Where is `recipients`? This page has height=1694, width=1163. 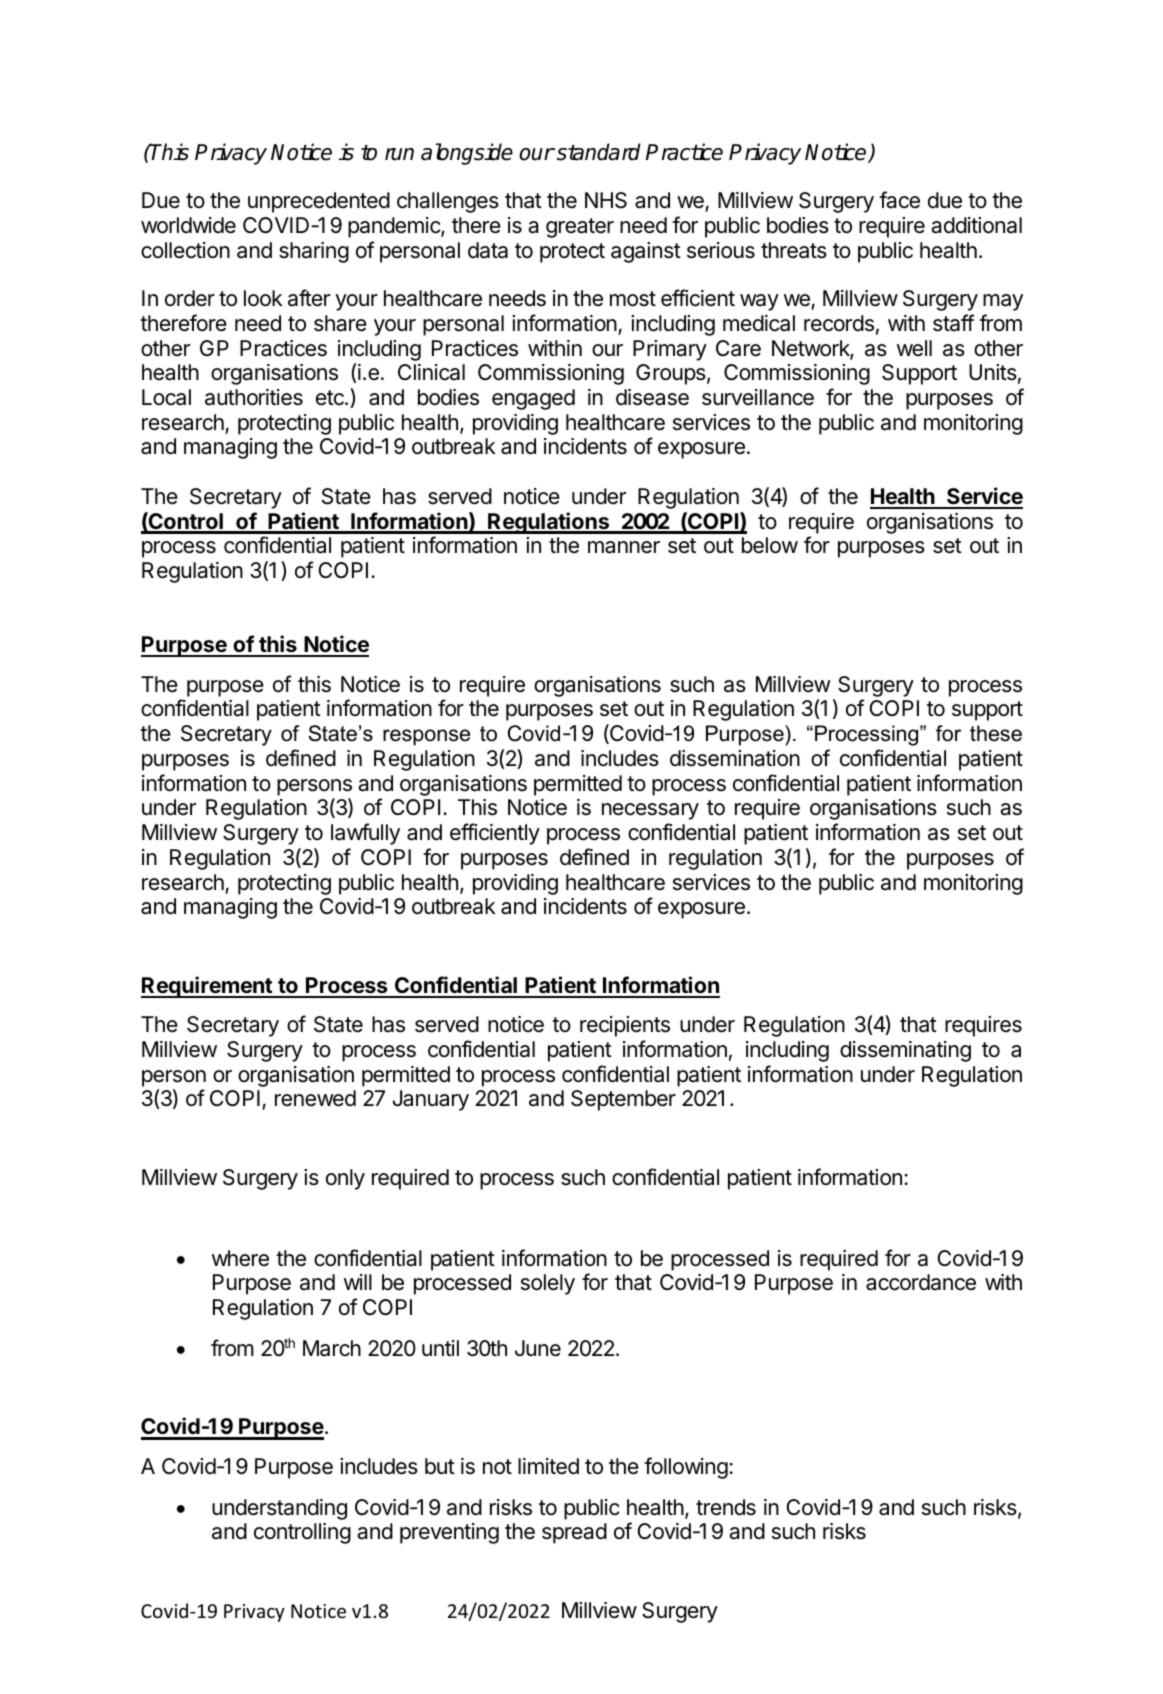 recipients is located at coordinates (625, 1026).
